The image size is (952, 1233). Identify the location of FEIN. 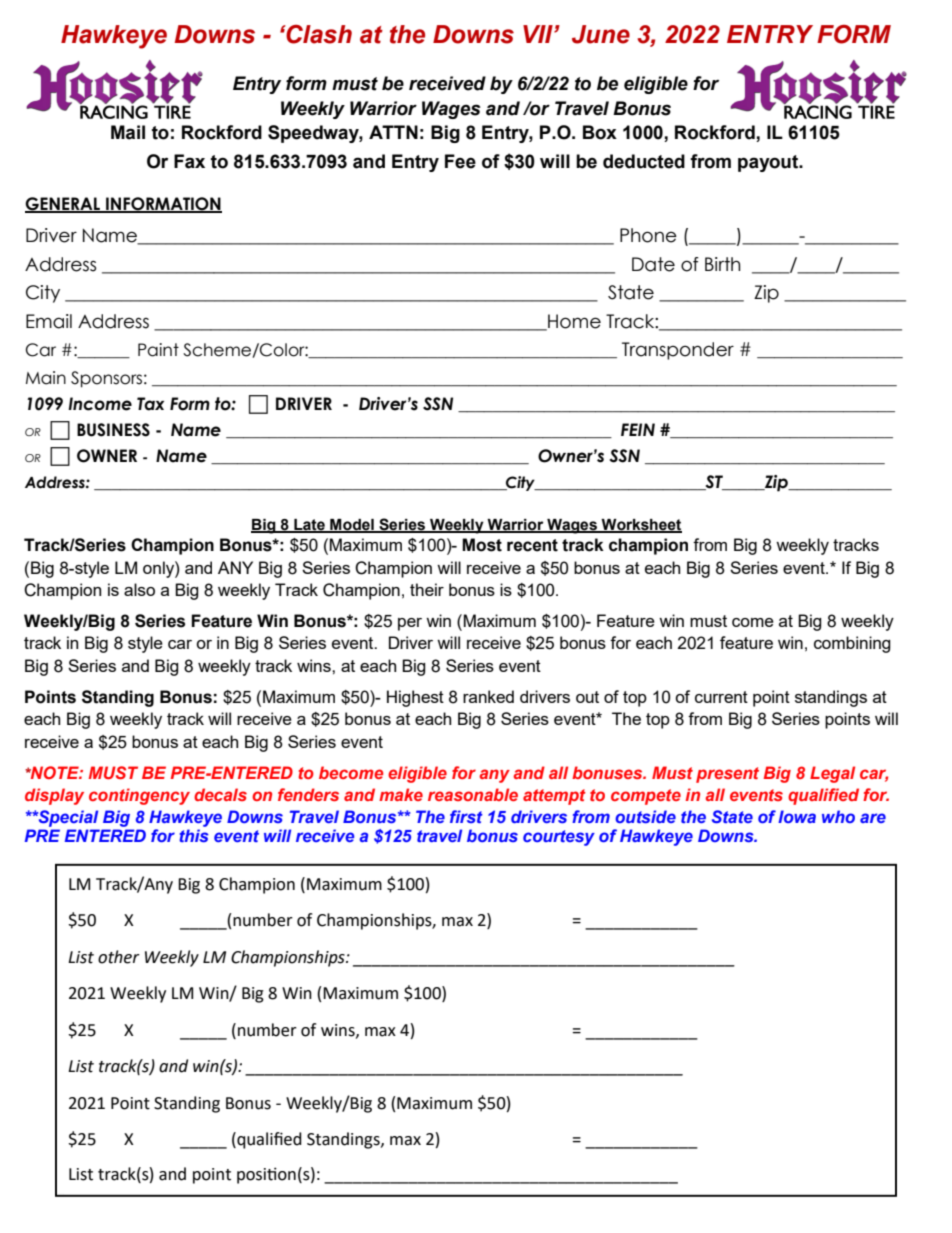
(638, 429).
